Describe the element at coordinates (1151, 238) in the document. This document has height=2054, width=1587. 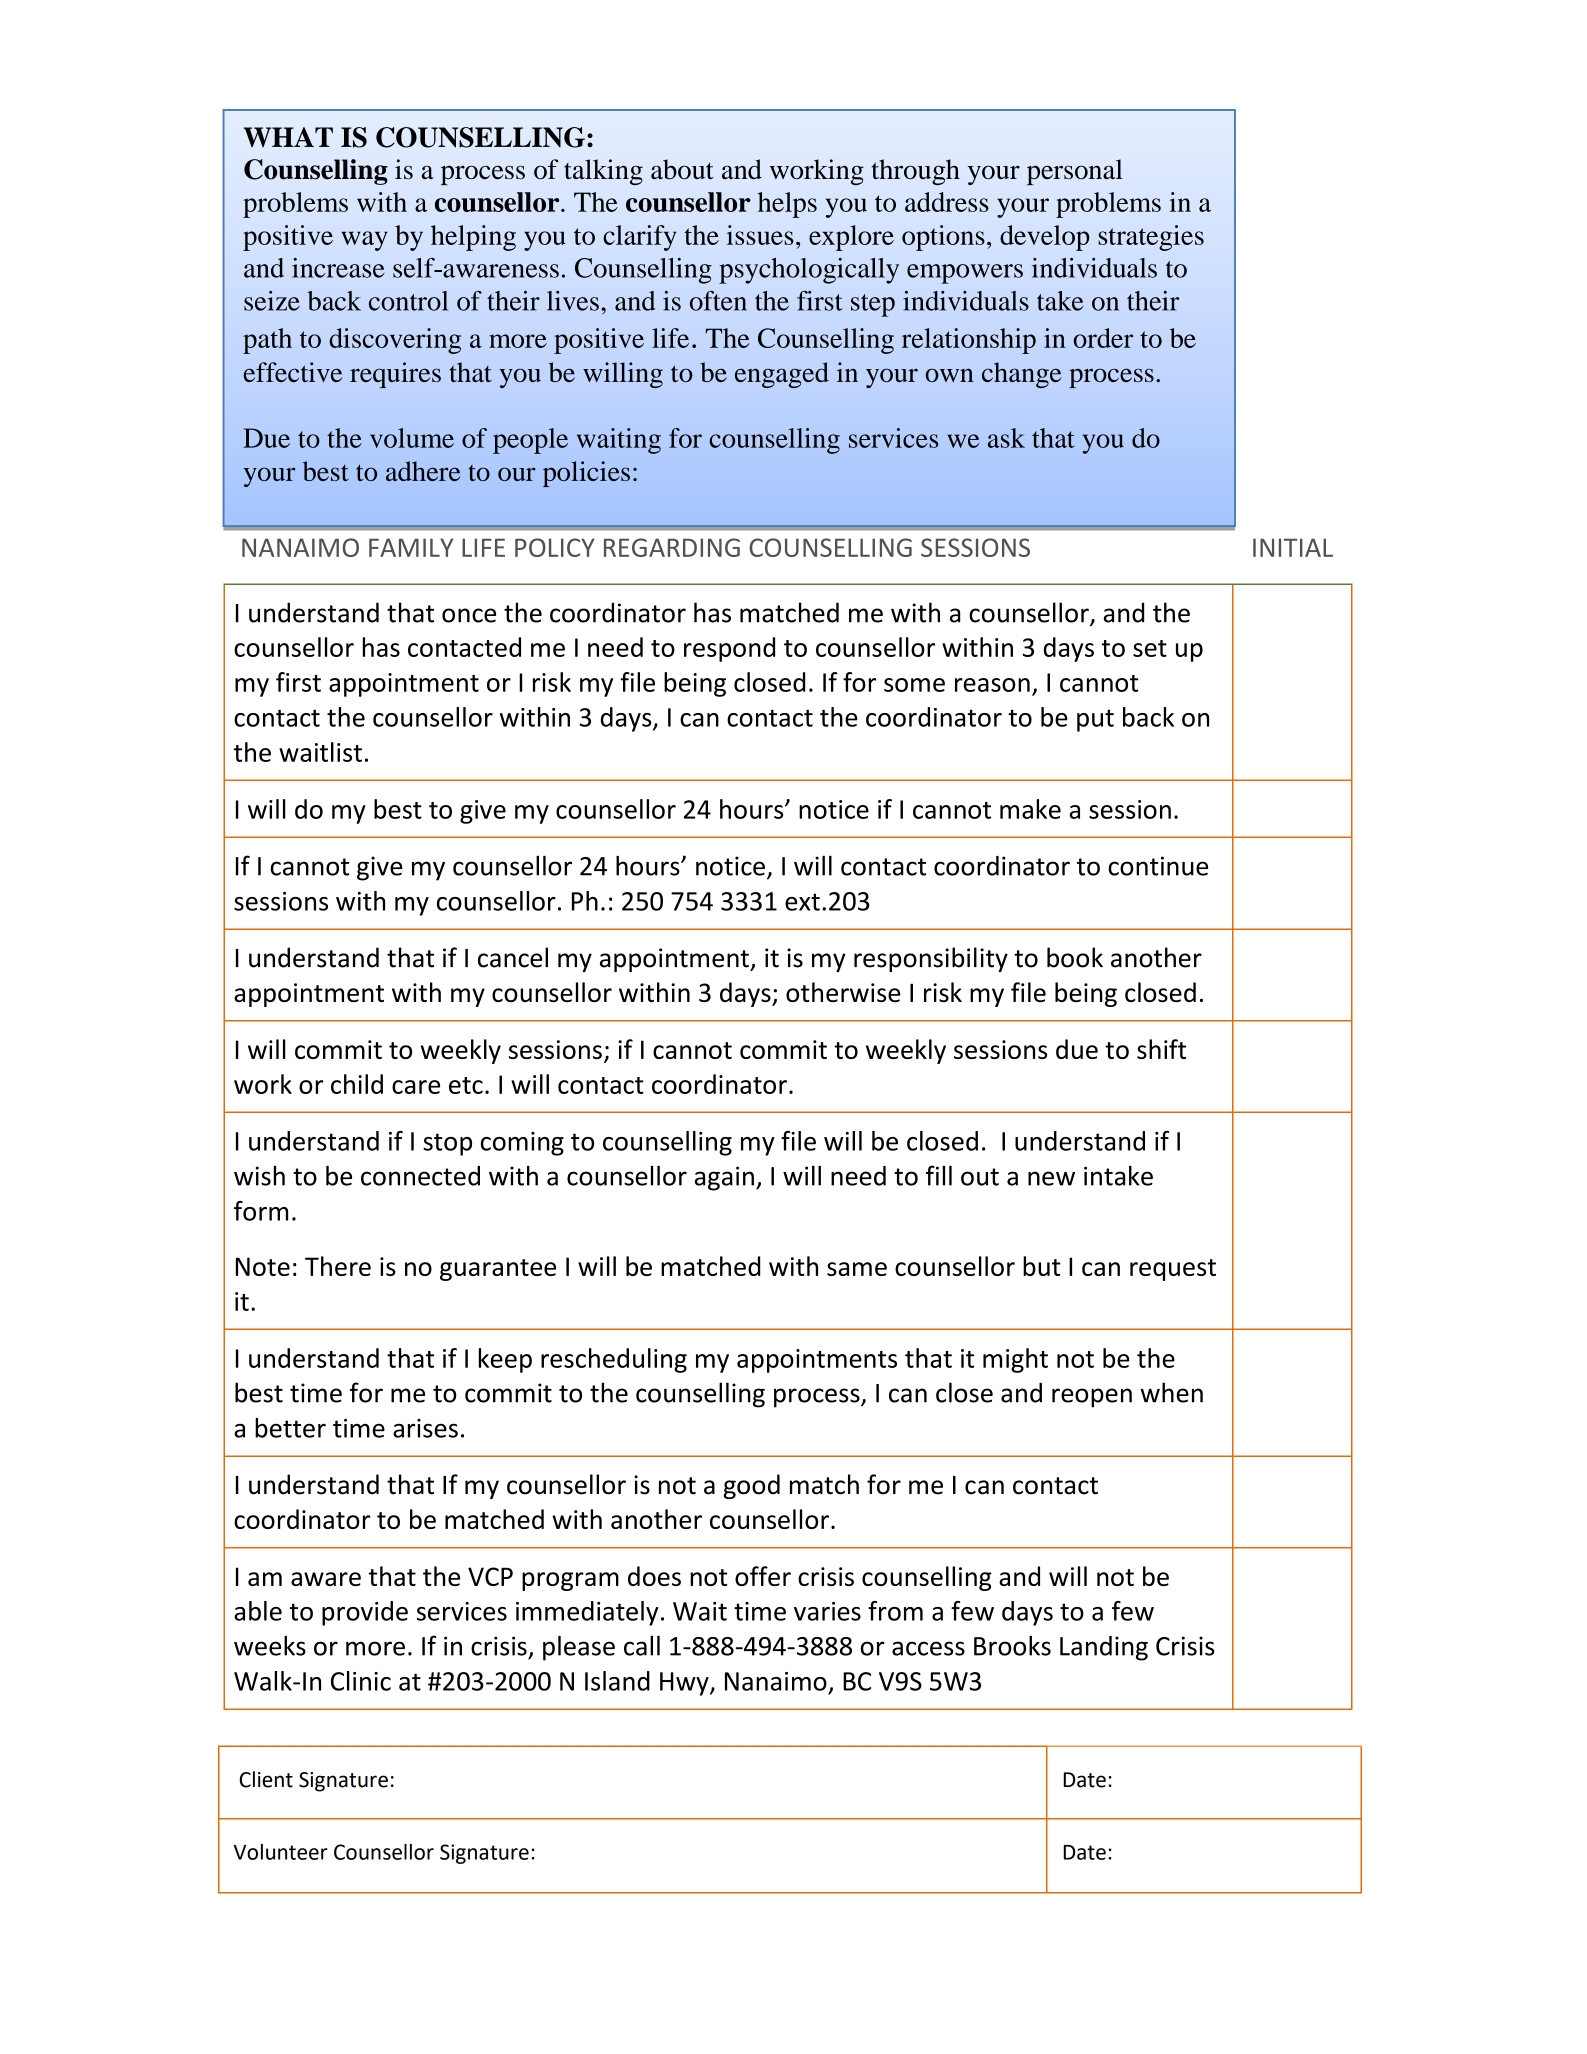
I see `strategies` at that location.
